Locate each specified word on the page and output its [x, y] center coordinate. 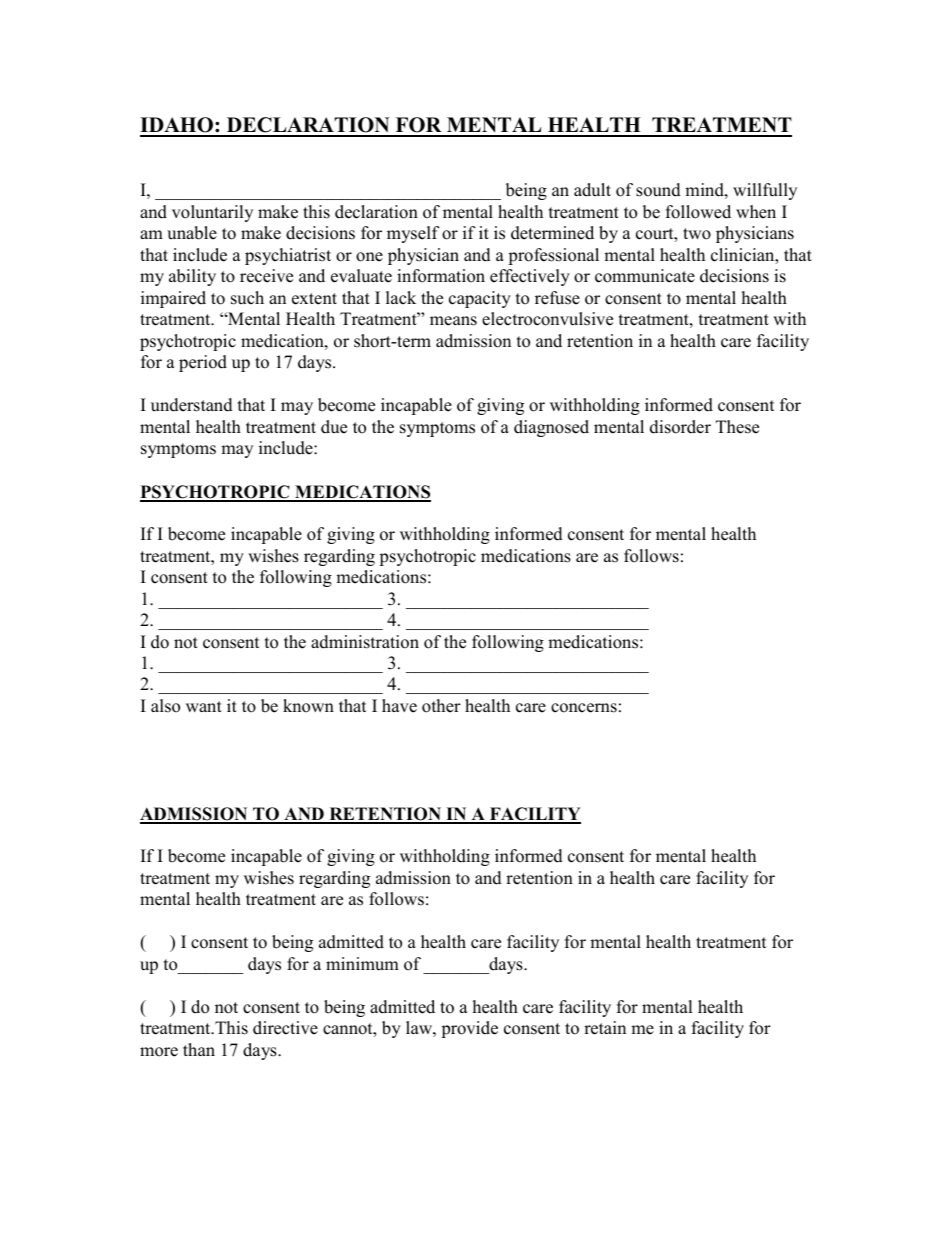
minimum [362, 964]
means [453, 321]
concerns [584, 708]
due [334, 427]
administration [365, 642]
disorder [680, 427]
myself [413, 234]
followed [698, 212]
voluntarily [212, 213]
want [204, 706]
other [441, 706]
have [399, 706]
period [203, 363]
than [199, 1049]
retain [605, 1028]
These [737, 427]
